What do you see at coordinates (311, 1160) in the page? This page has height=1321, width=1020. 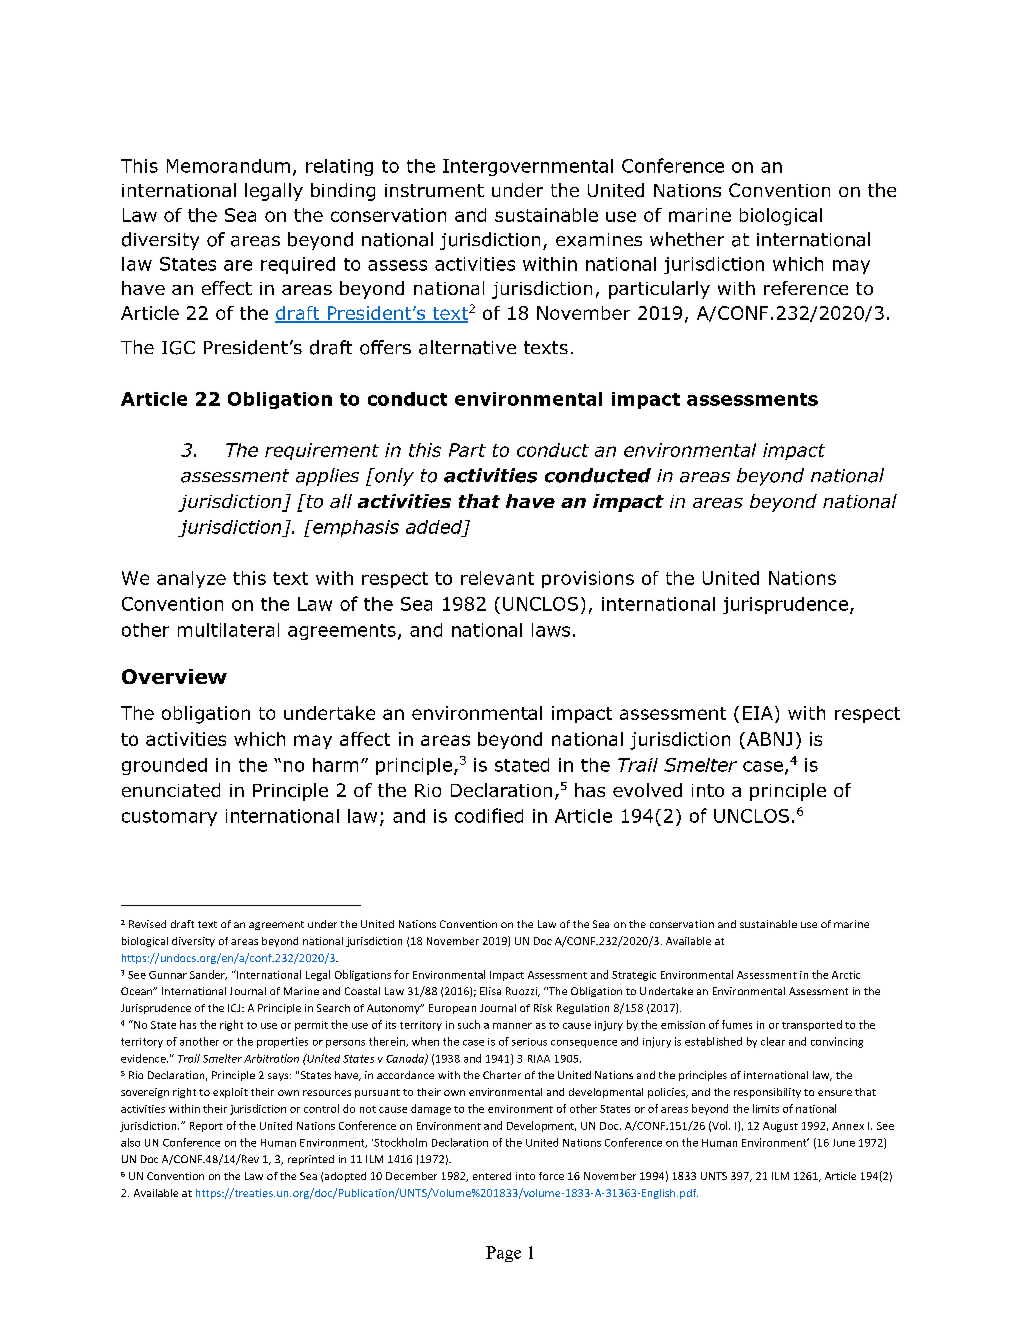 I see `reprinted` at bounding box center [311, 1160].
